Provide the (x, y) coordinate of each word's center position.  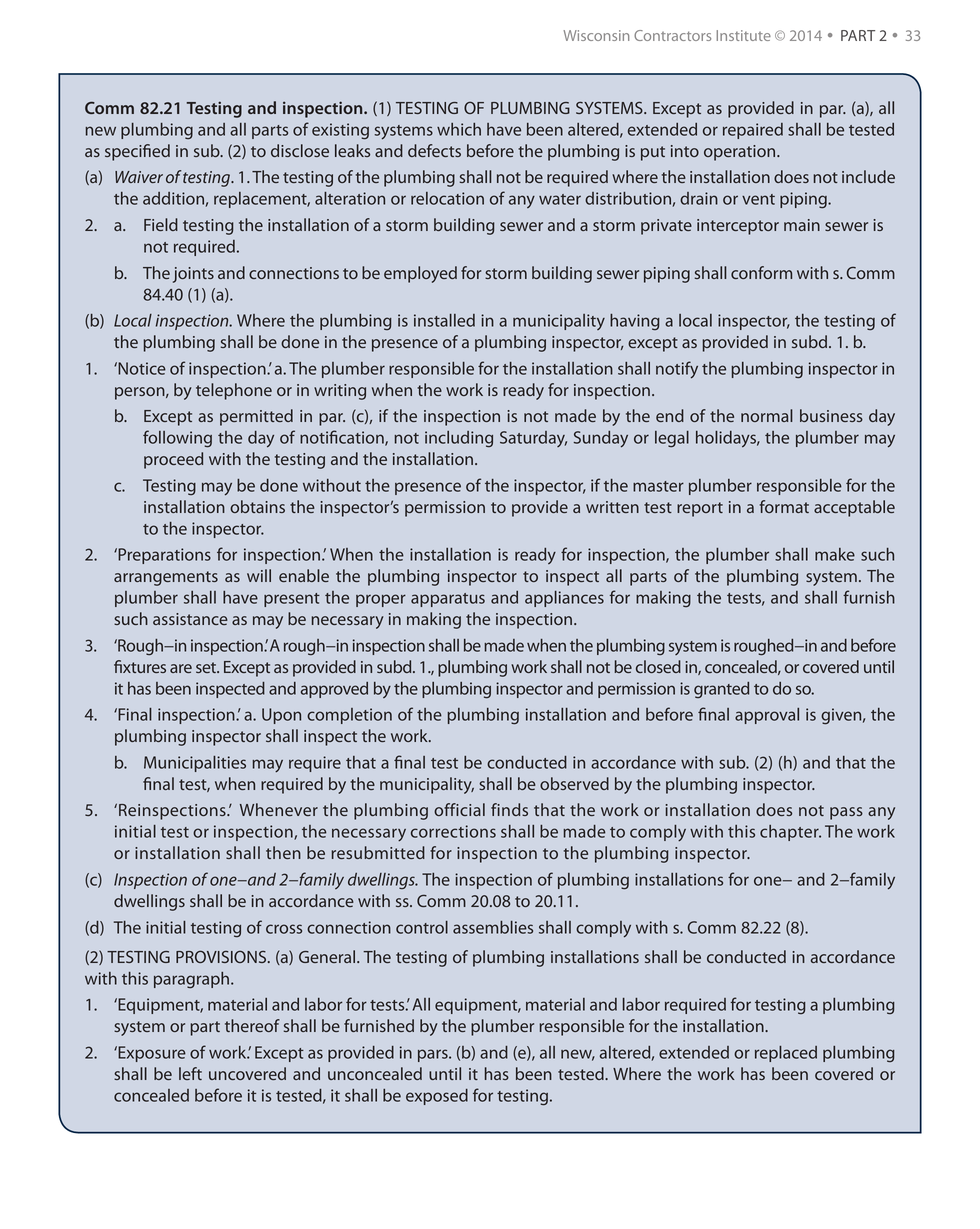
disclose (300, 150)
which (459, 129)
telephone (234, 391)
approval (767, 716)
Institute (743, 35)
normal (767, 415)
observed (574, 783)
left (190, 1073)
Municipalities (195, 764)
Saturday (533, 439)
